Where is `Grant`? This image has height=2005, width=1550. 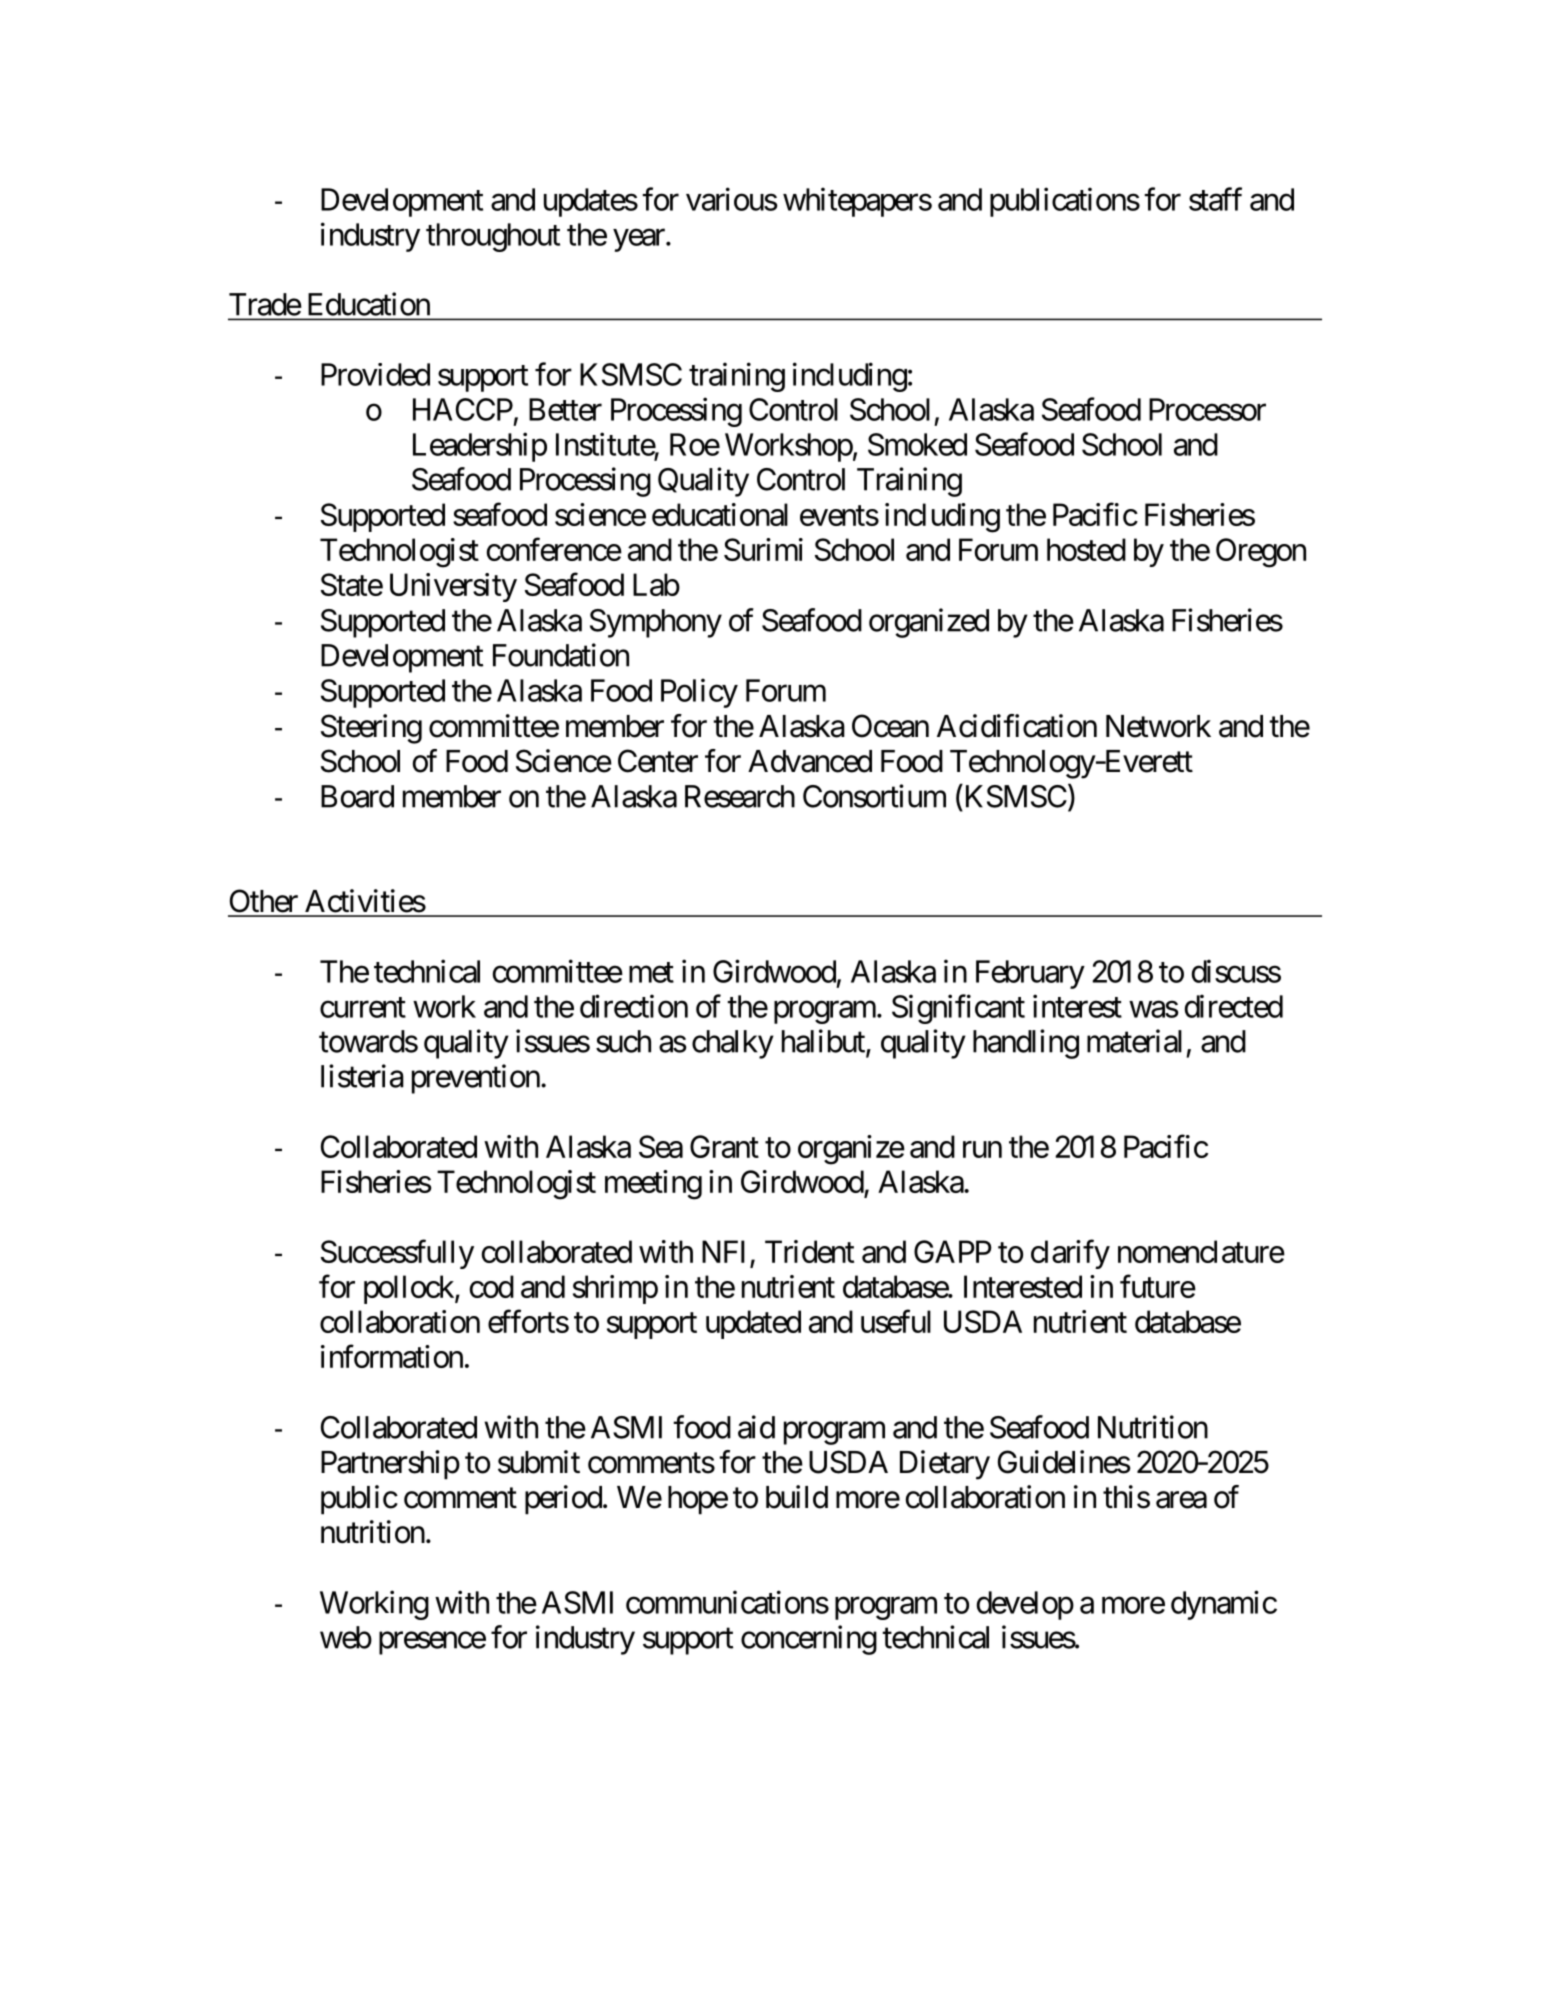
Grant is located at coordinates (724, 1146).
